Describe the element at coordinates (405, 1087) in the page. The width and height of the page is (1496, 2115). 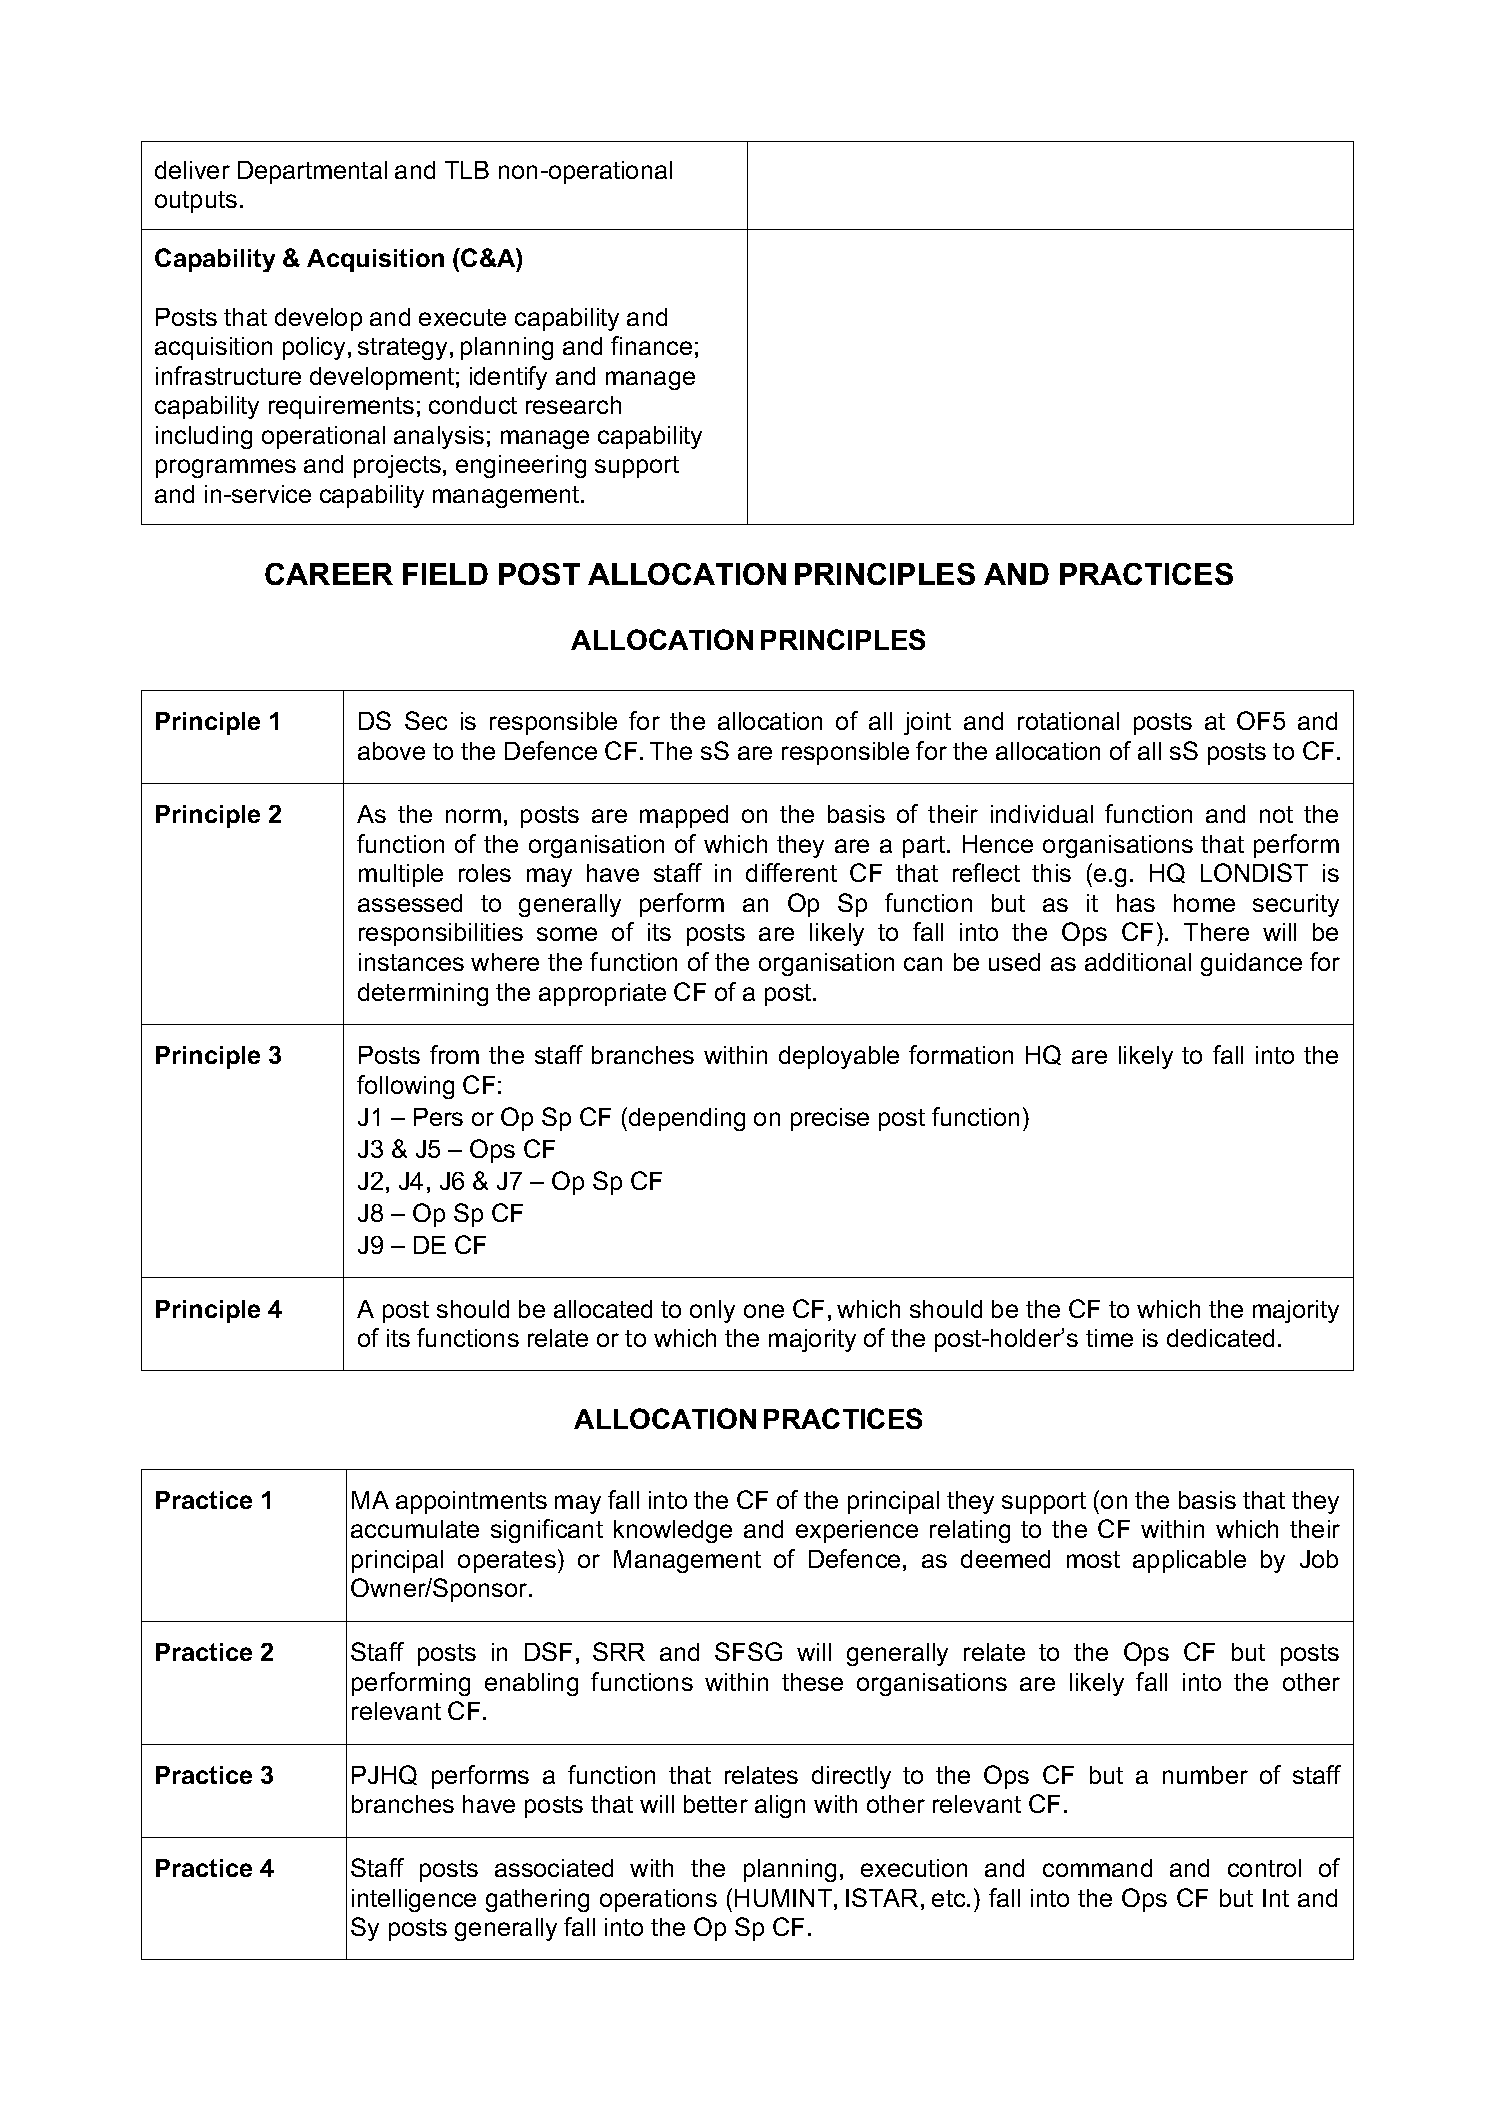
I see `following` at that location.
